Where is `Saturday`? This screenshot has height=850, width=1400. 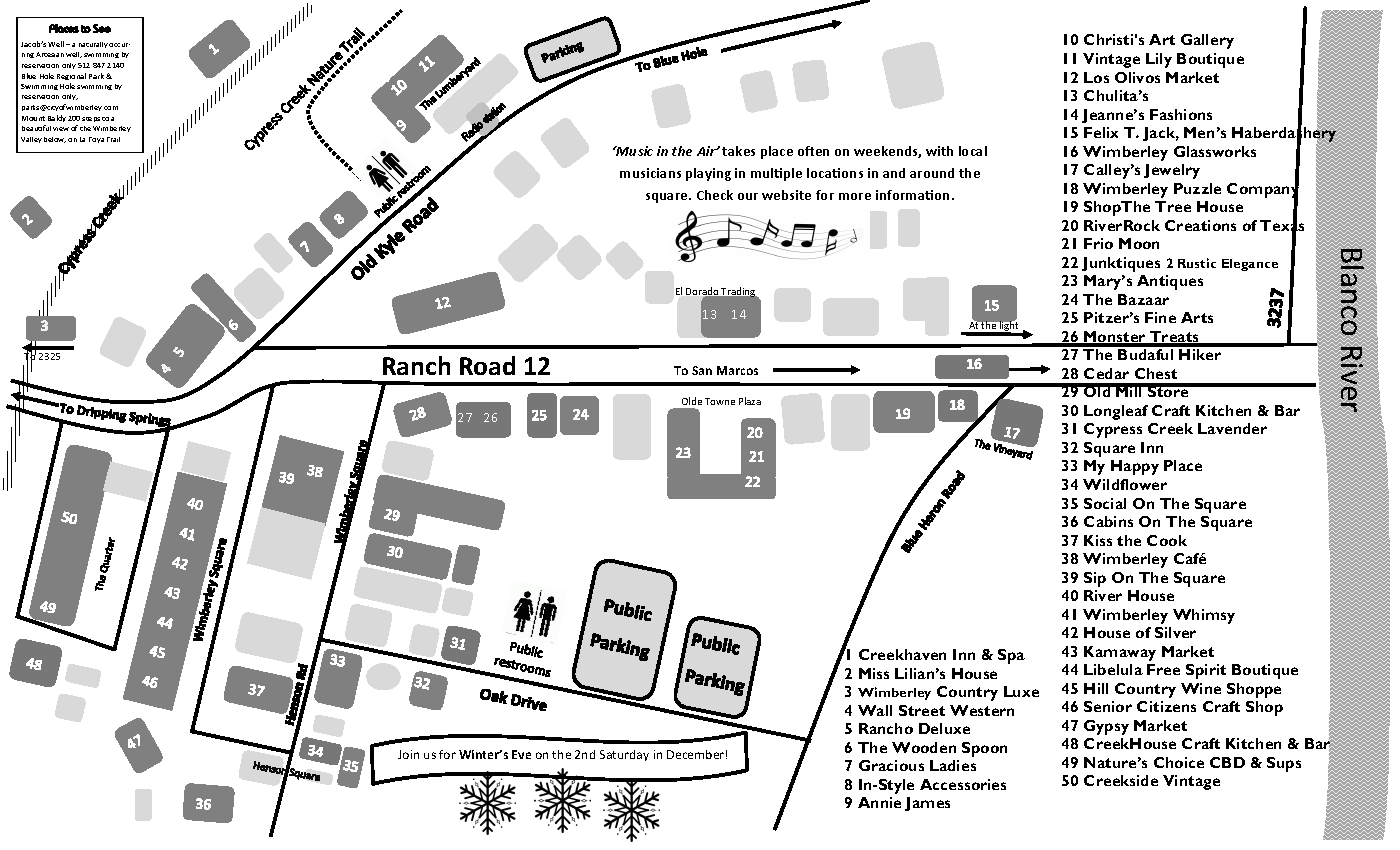 Saturday is located at coordinates (624, 755).
